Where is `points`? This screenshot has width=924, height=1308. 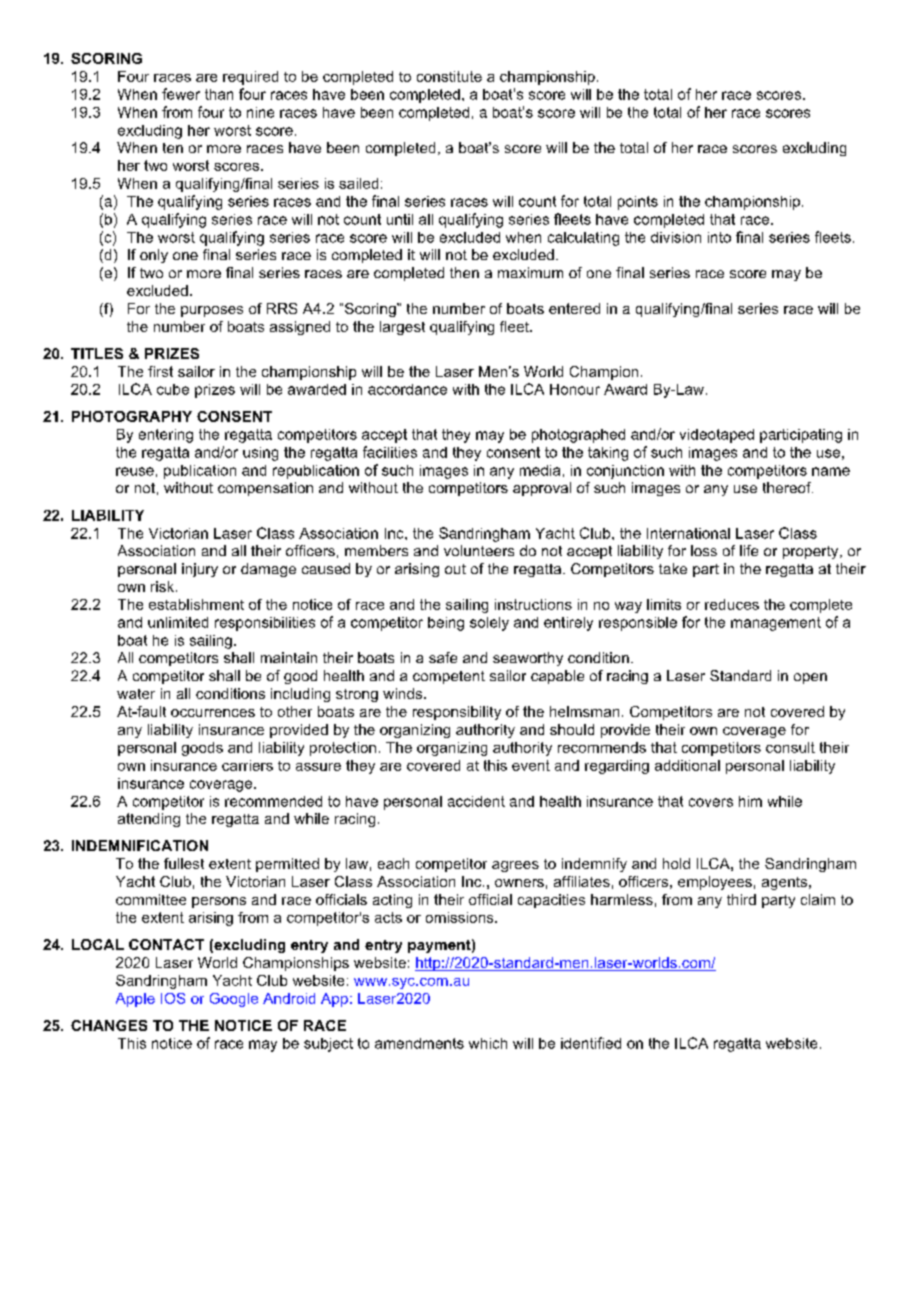
points is located at coordinates (638, 203).
